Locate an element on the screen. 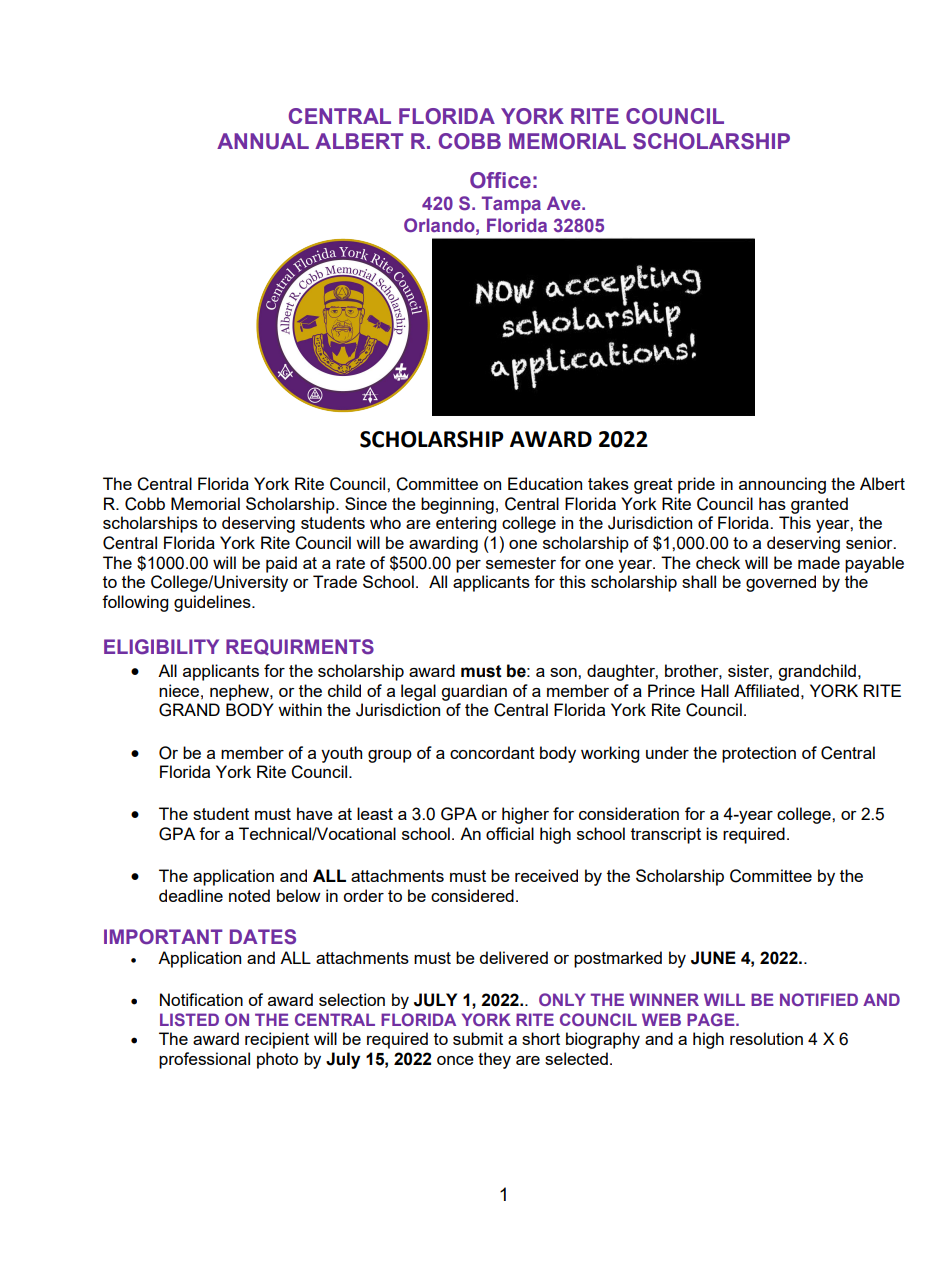  Tampa is located at coordinates (511, 205).
